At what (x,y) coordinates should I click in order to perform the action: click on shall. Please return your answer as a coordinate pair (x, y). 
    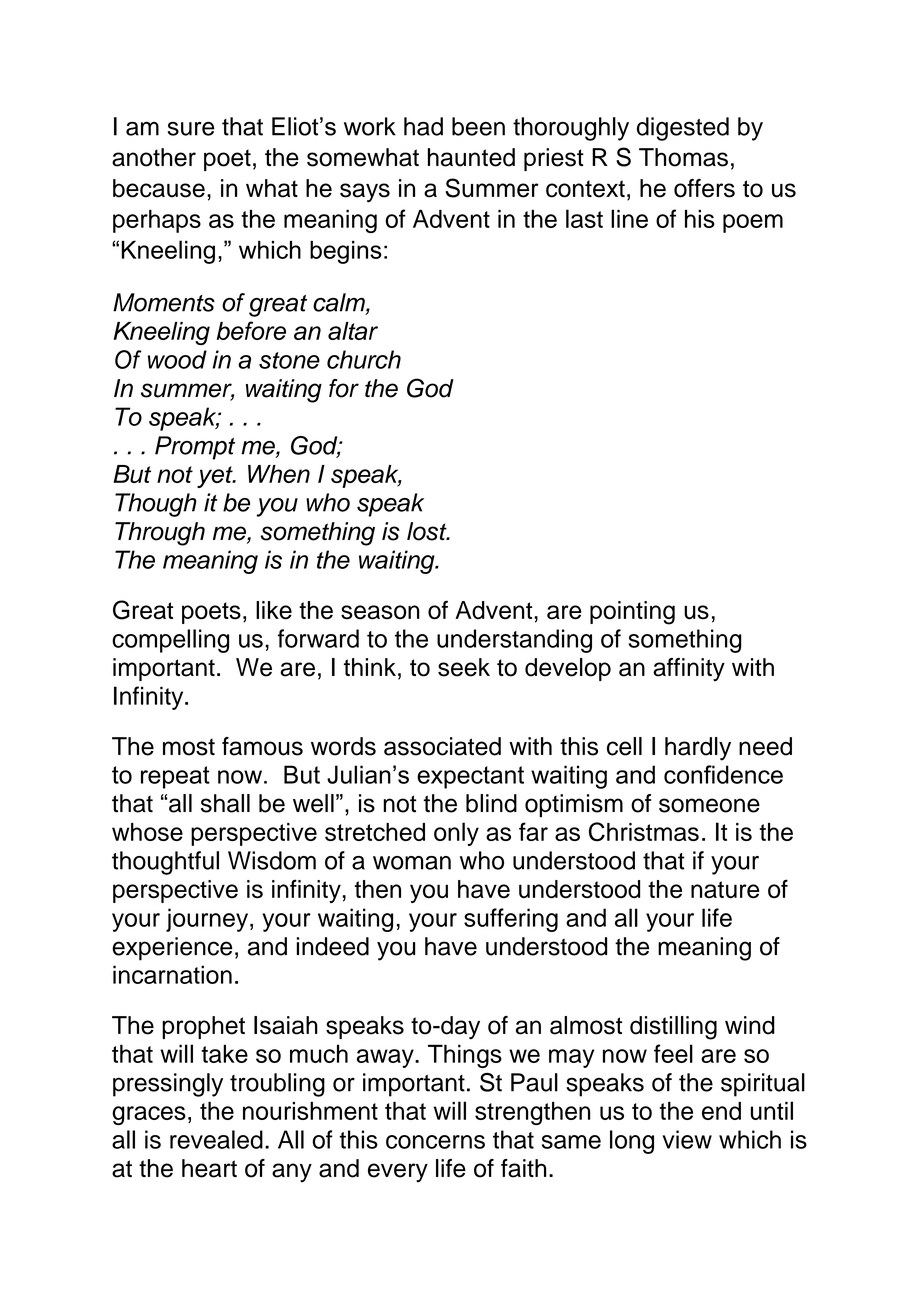
    Looking at the image, I should click on (225, 803).
